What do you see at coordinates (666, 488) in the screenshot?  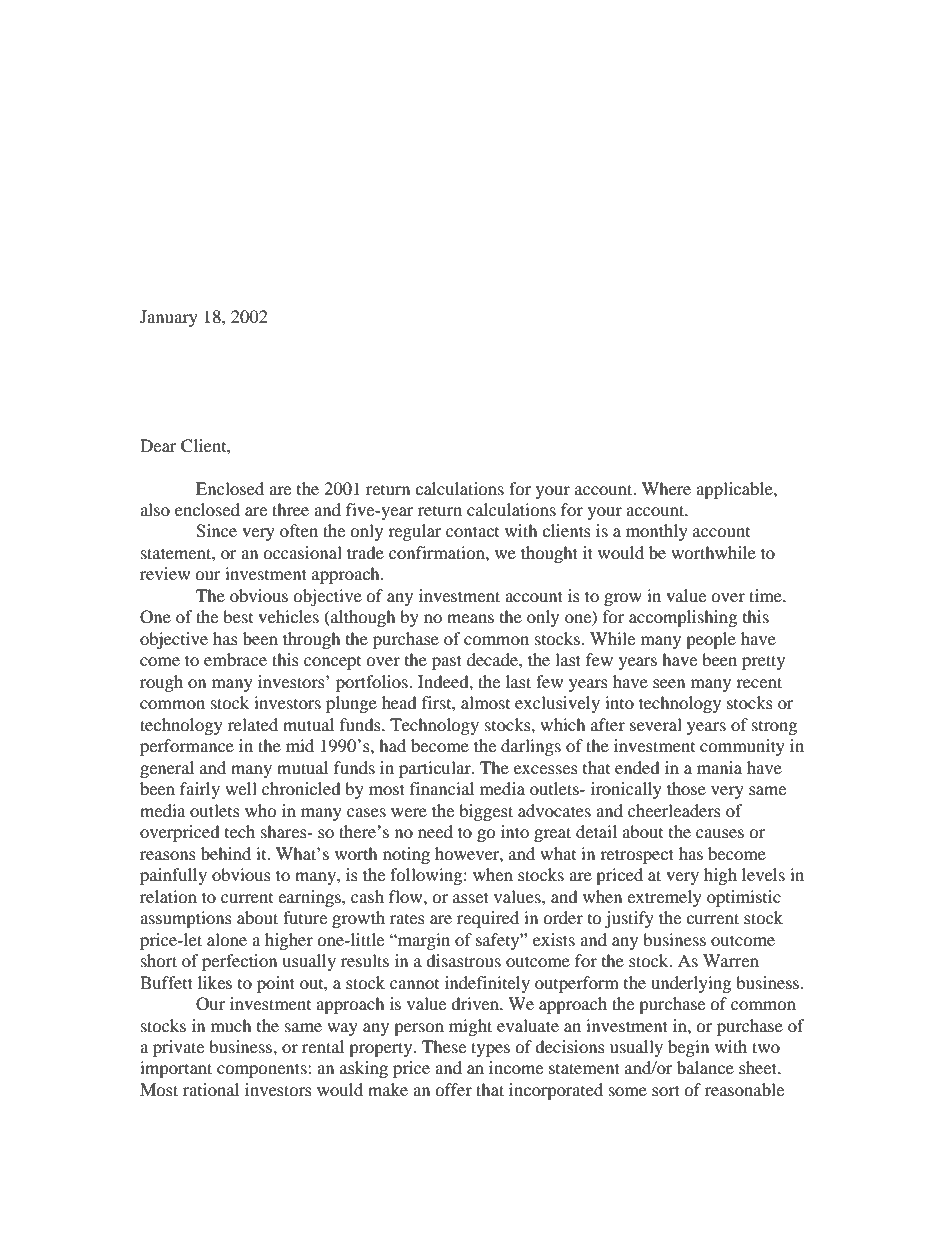 I see `Where` at bounding box center [666, 488].
